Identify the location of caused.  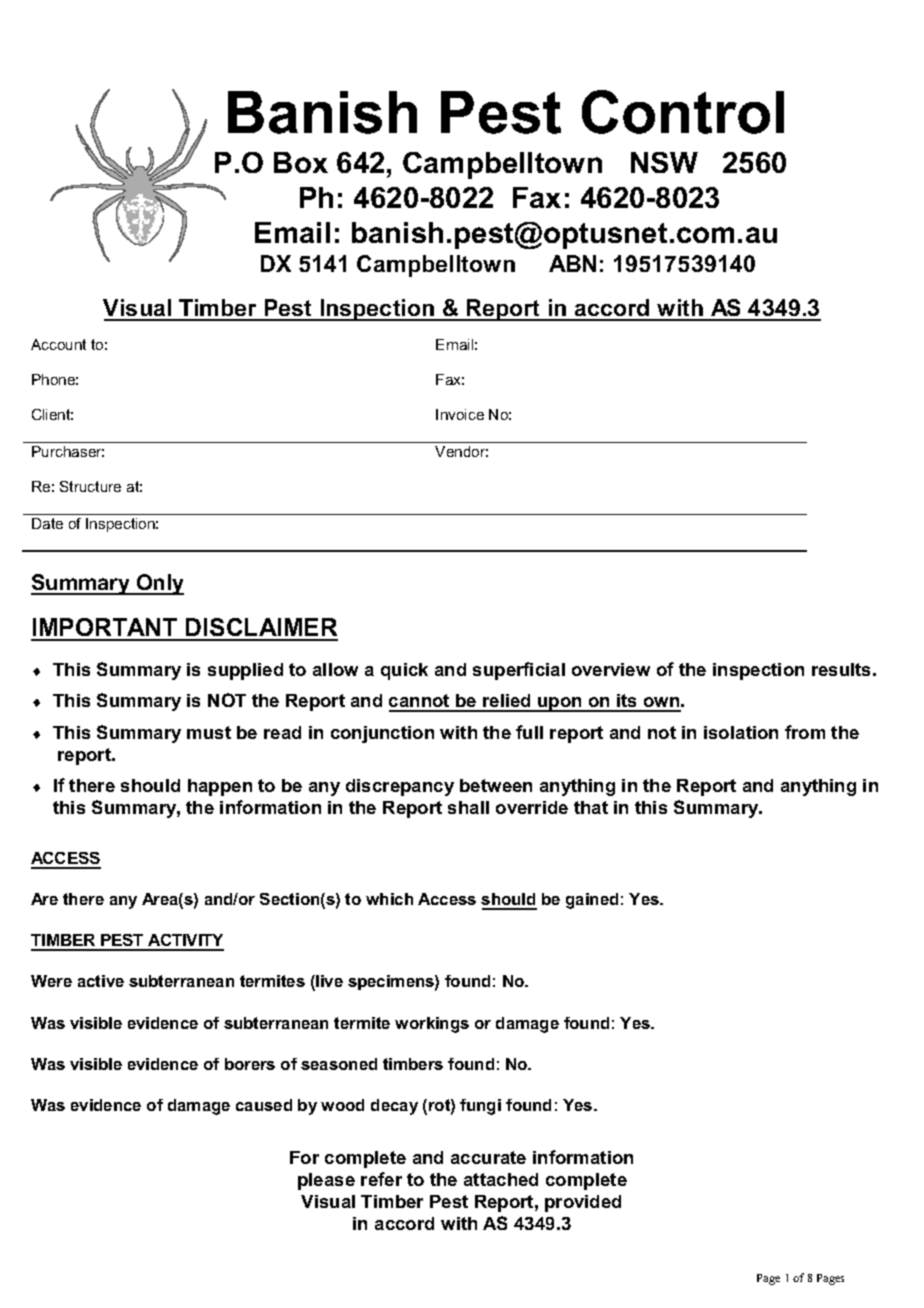
(264, 1105).
